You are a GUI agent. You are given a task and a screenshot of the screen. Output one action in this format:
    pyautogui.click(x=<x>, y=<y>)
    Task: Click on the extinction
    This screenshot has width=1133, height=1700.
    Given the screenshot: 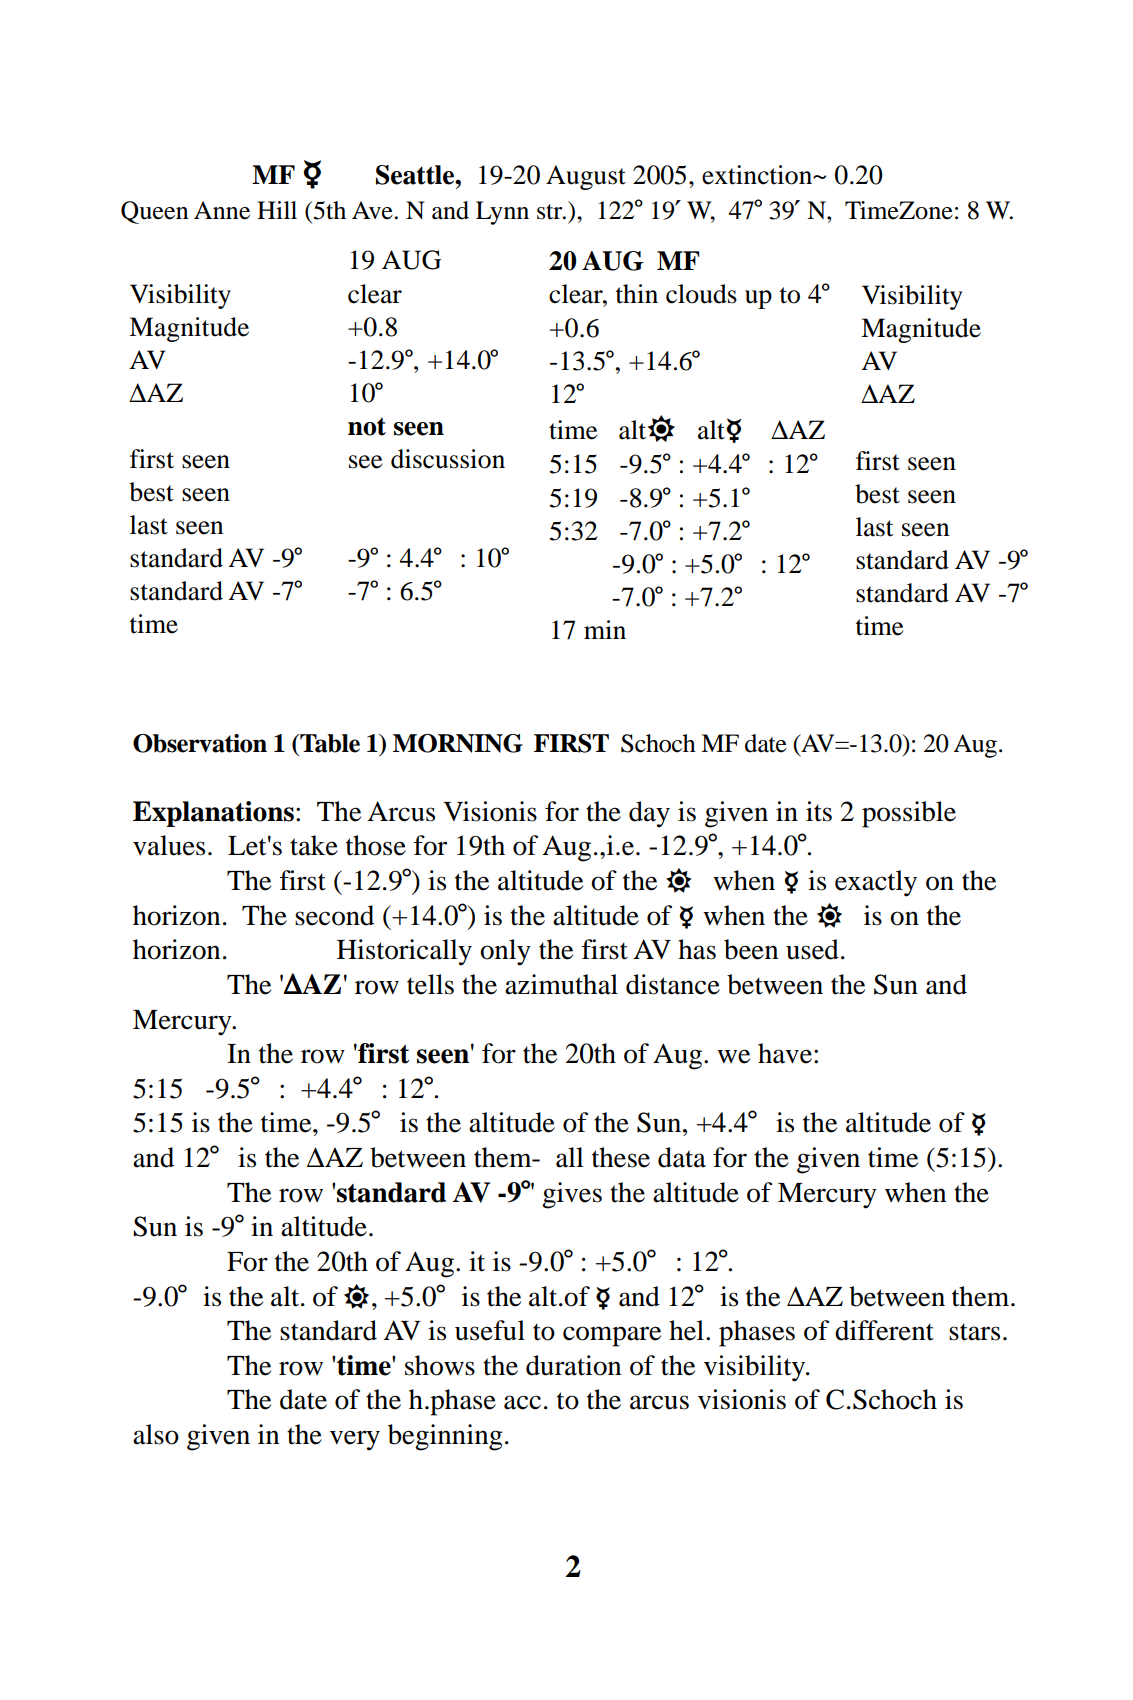 What is the action you would take?
    pyautogui.click(x=758, y=175)
